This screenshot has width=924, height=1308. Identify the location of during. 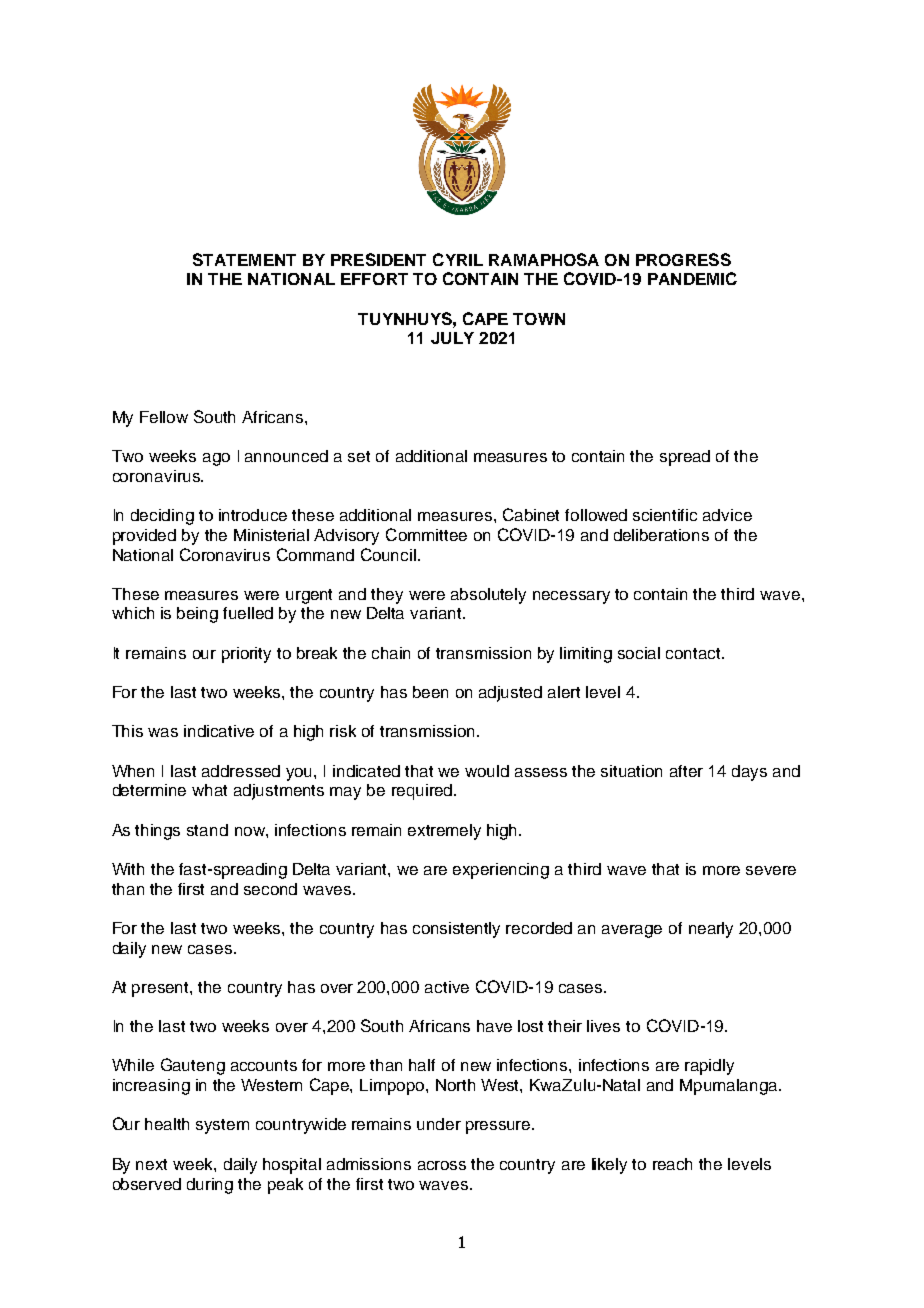
(210, 1186).
